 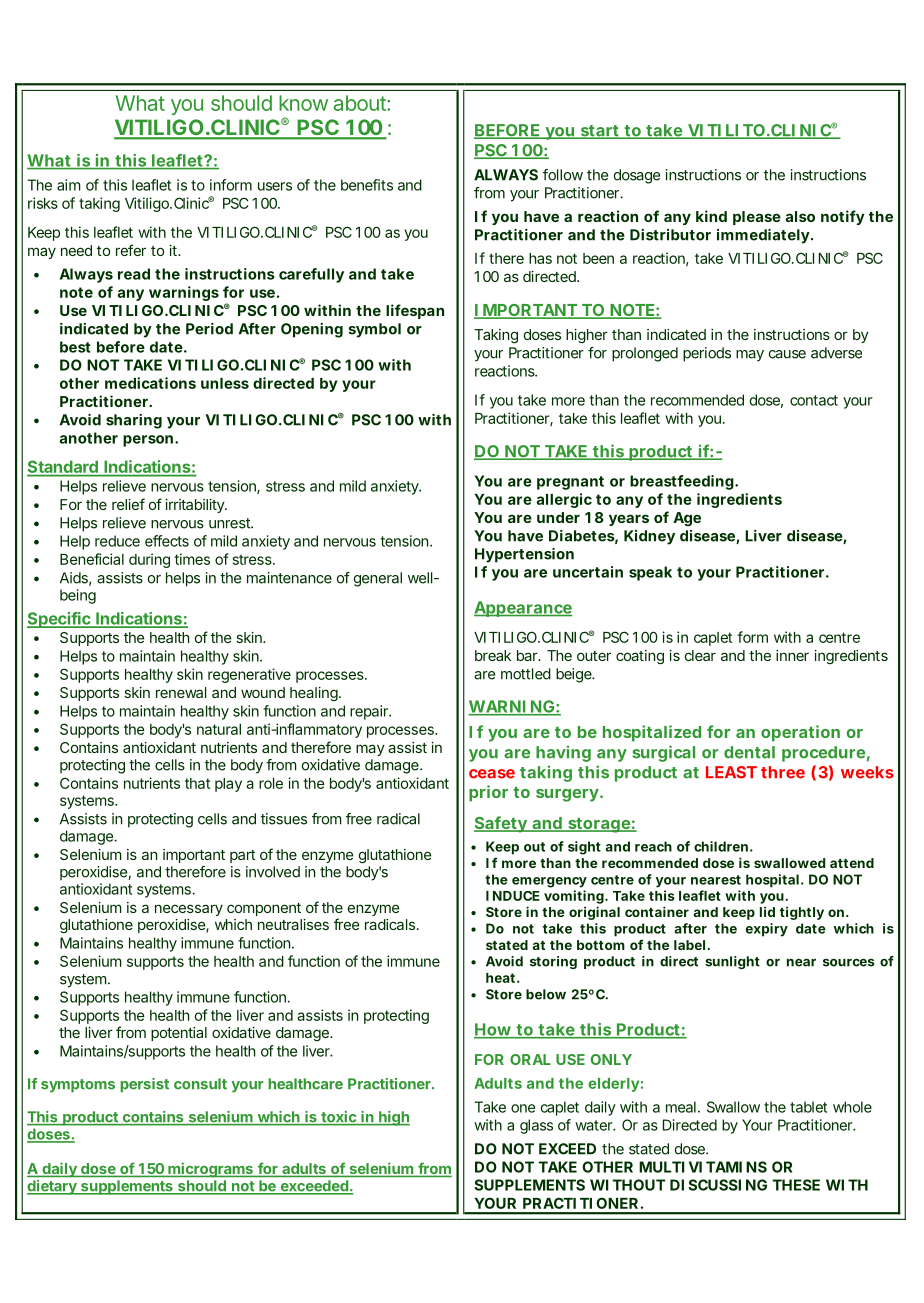 I want to click on break, so click(x=493, y=655).
